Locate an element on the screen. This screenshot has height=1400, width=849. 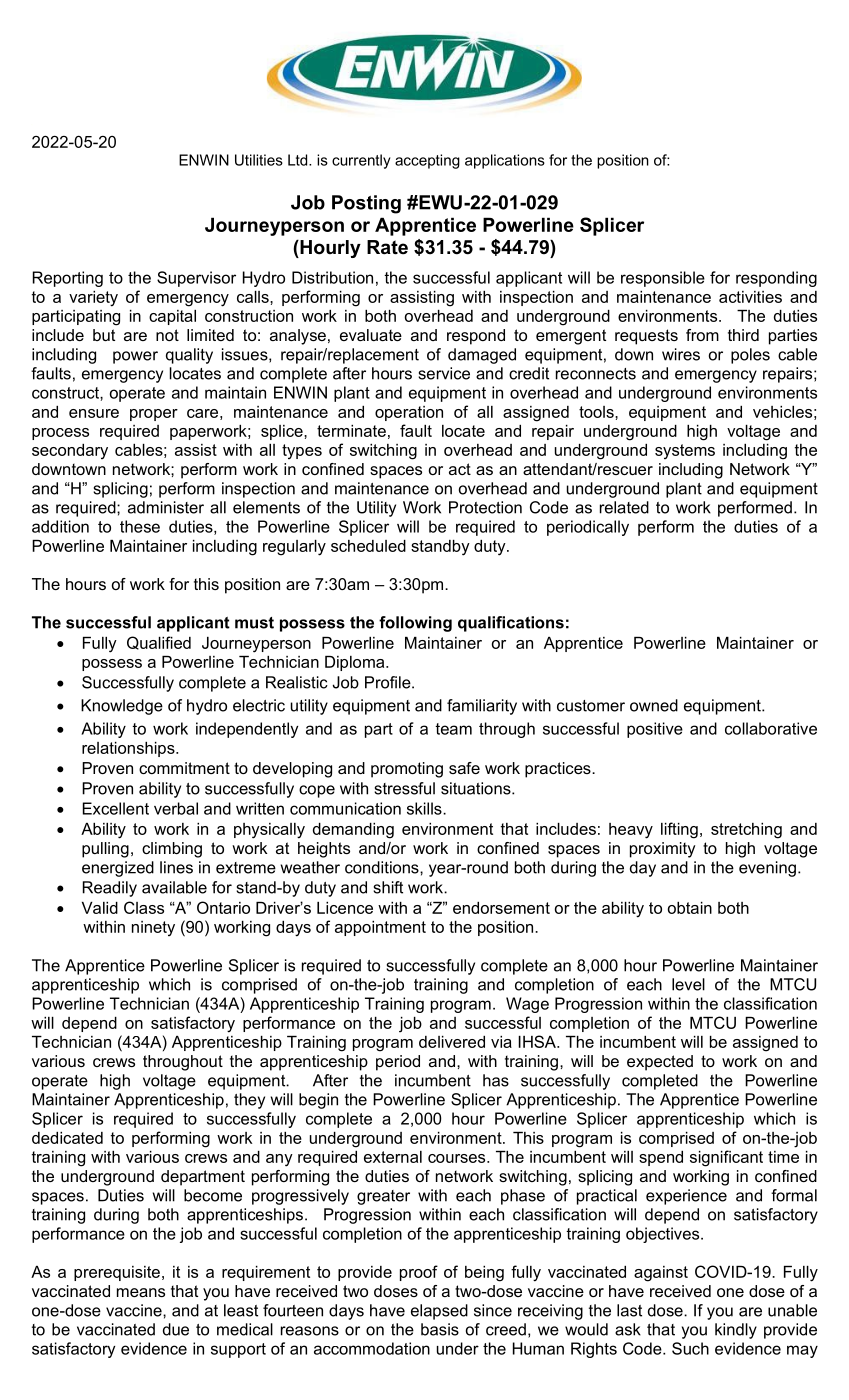
accepting is located at coordinates (427, 161).
